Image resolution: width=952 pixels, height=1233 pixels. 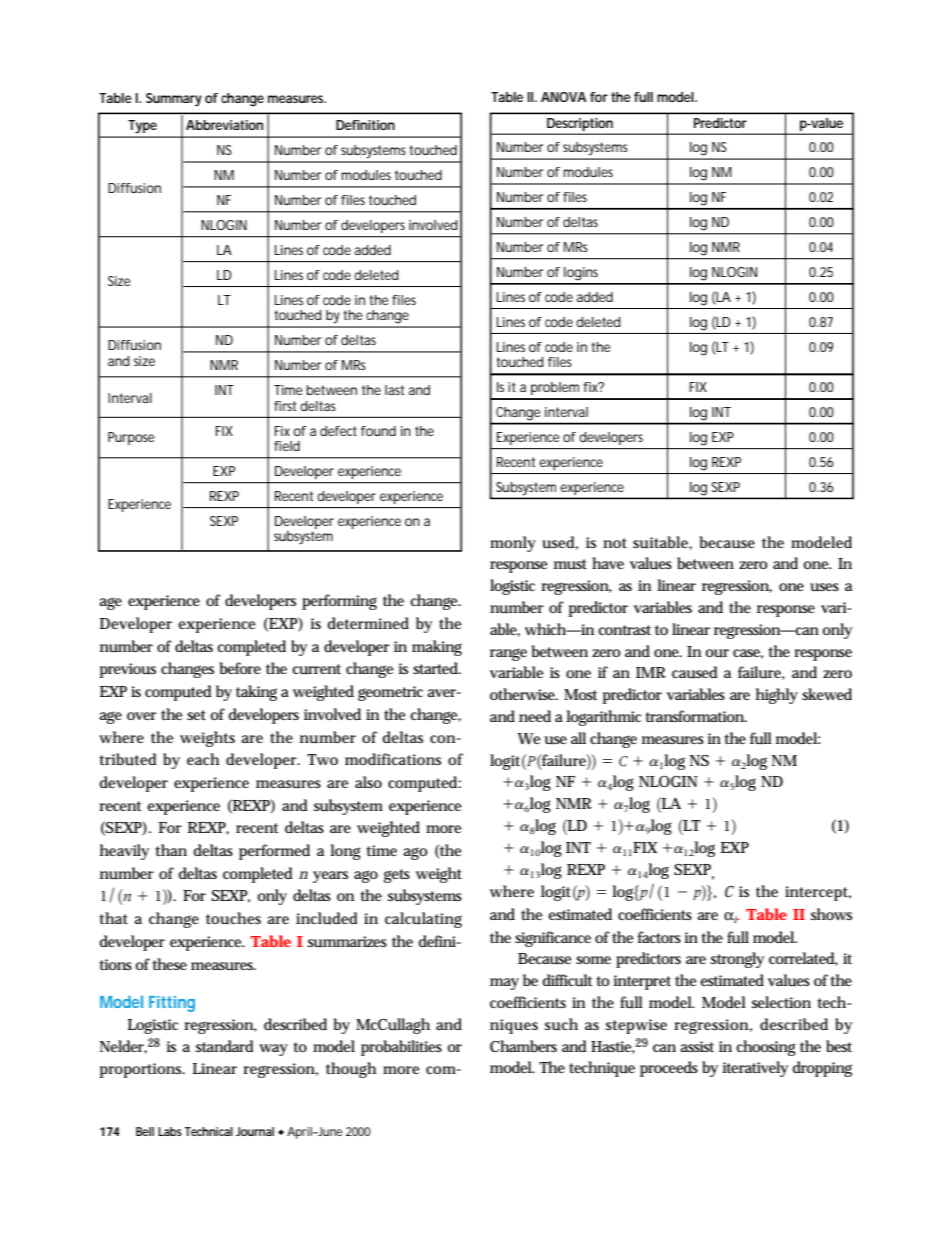 I want to click on not, so click(x=615, y=543).
